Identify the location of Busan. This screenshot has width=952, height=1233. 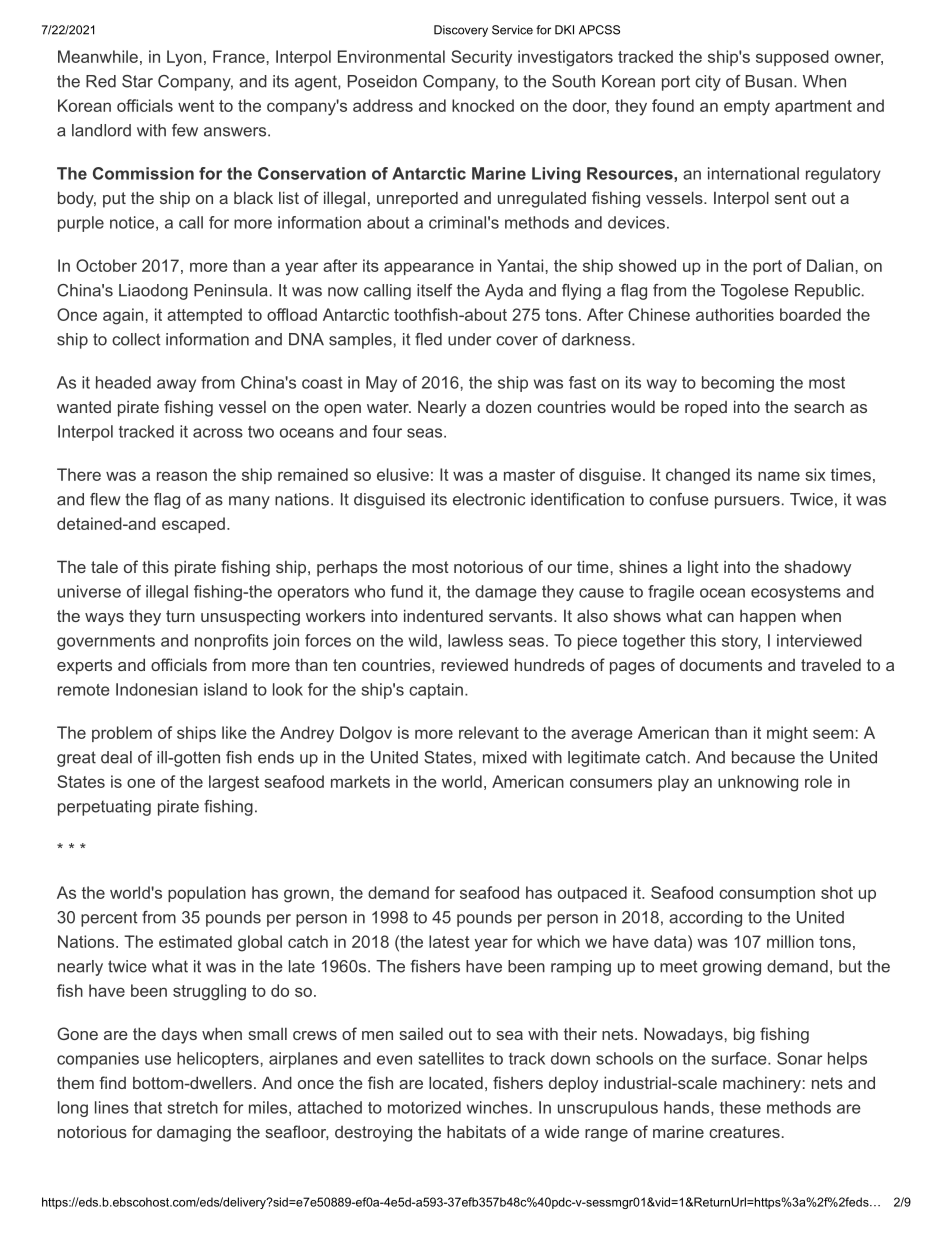
(768, 81).
